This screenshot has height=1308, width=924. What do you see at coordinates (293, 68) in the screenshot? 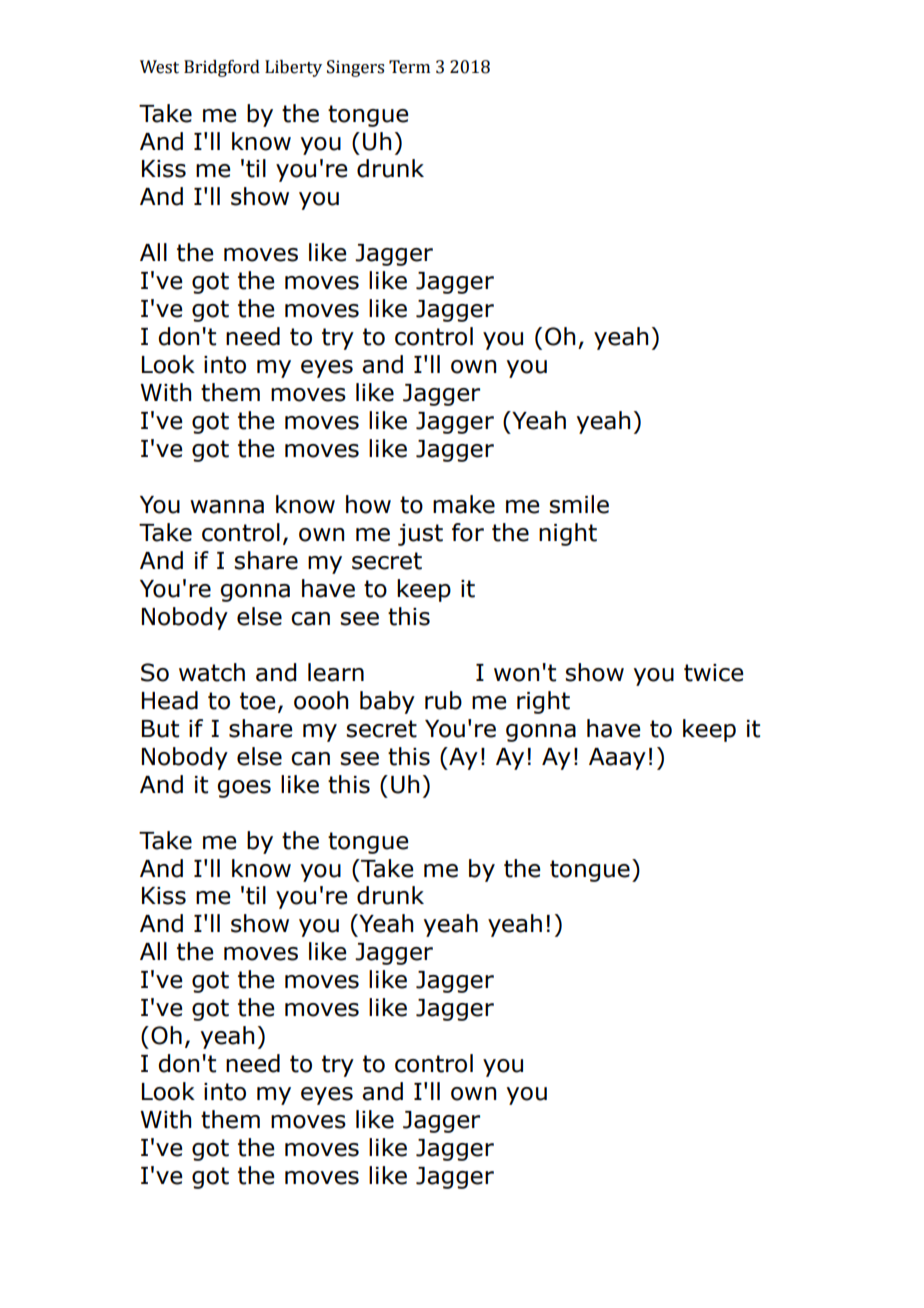
I see `Liberty` at bounding box center [293, 68].
